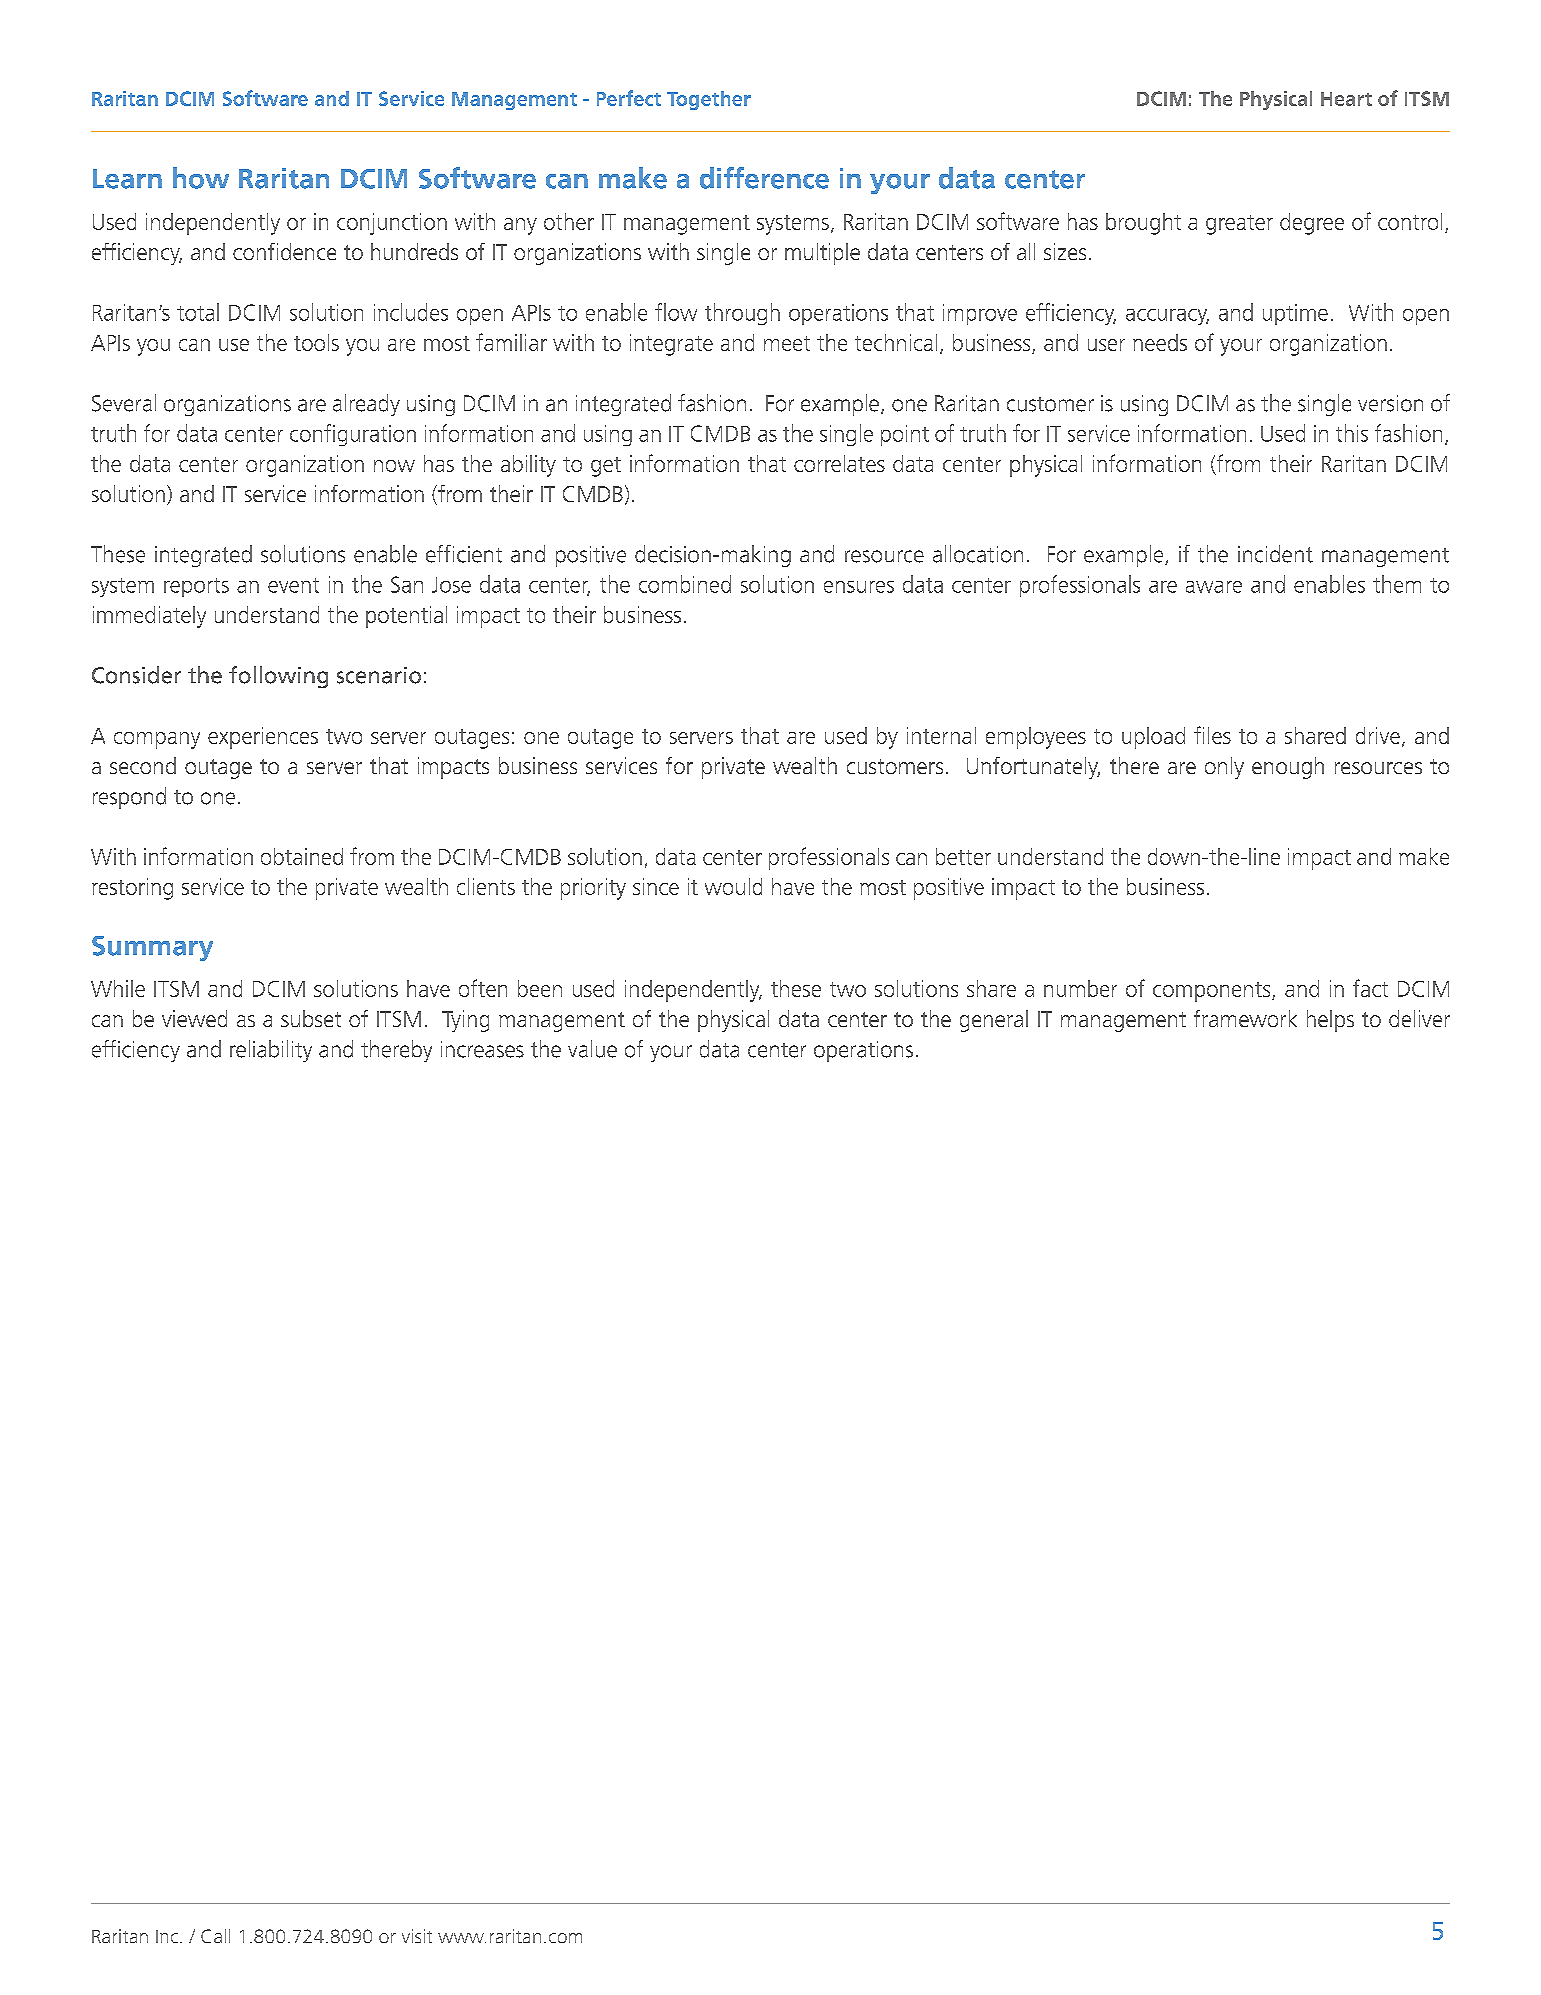 This image has width=1541, height=1995. I want to click on greater, so click(1239, 225).
